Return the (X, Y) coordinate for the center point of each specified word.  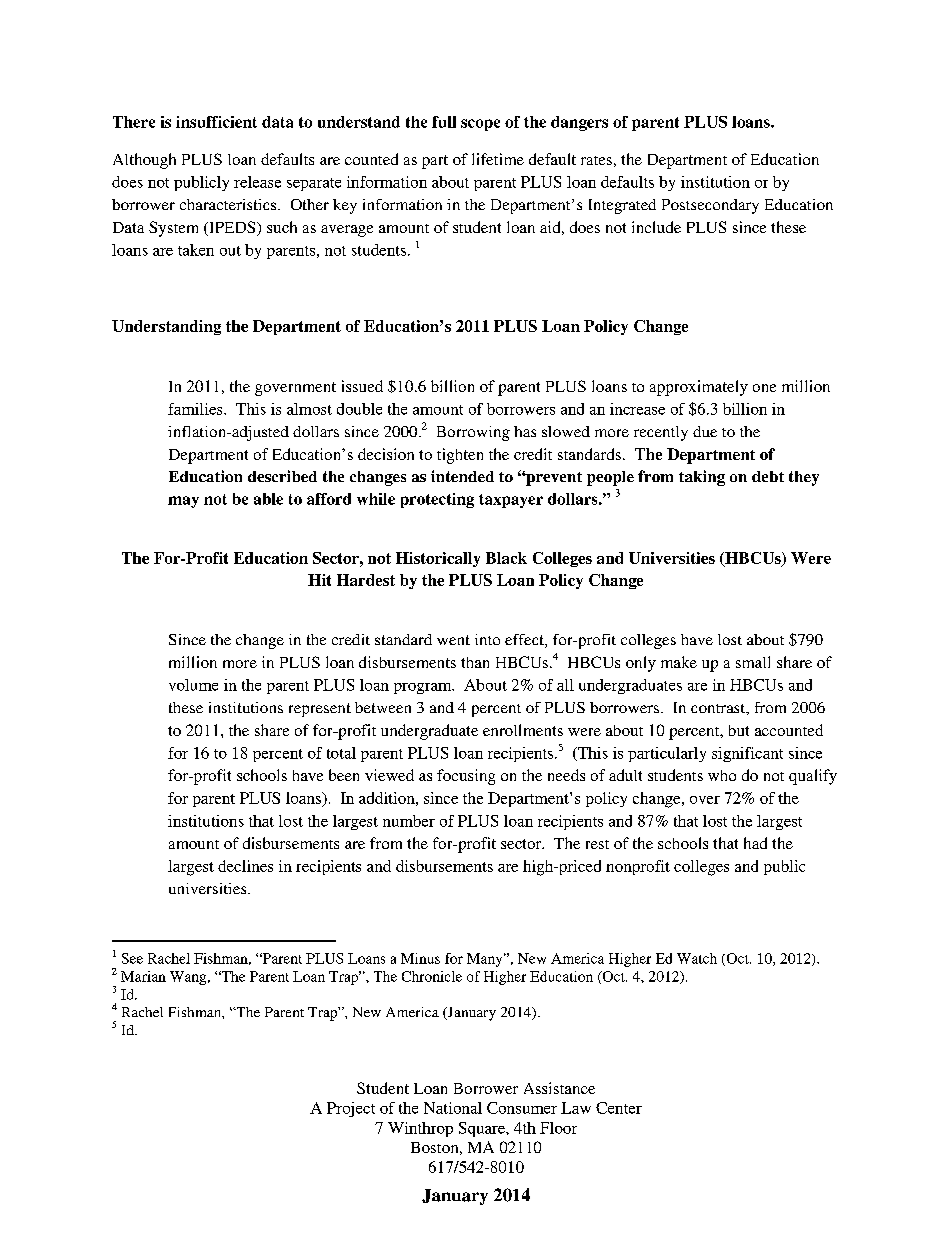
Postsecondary (710, 206)
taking (702, 478)
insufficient (216, 122)
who (722, 775)
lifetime (498, 159)
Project (351, 1109)
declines (245, 866)
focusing (466, 777)
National (453, 1108)
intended (462, 476)
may (183, 502)
